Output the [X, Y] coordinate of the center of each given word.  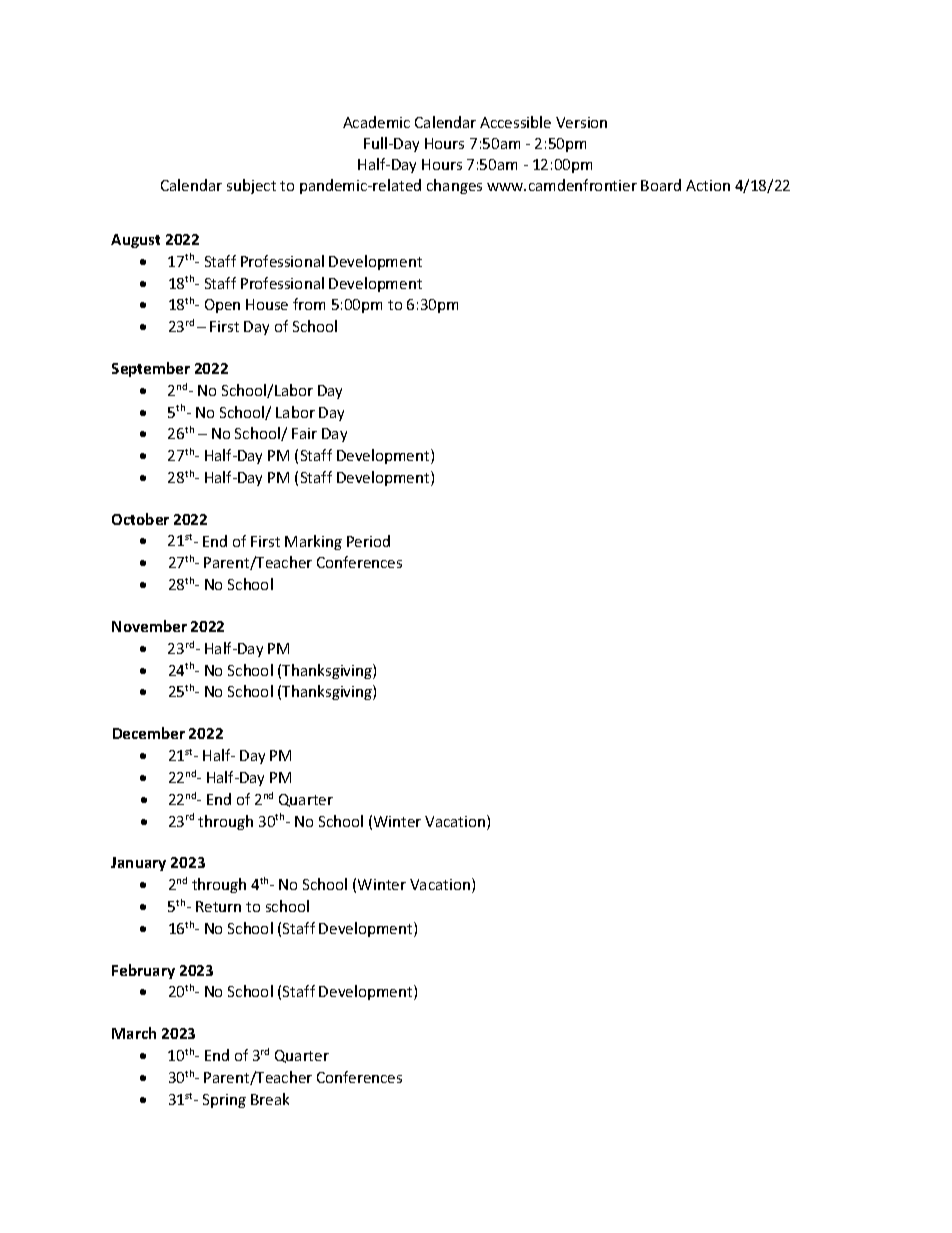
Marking [313, 542]
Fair [304, 433]
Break [270, 1099]
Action [708, 185]
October [140, 519]
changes [454, 186]
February [143, 971]
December [149, 733]
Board [661, 185]
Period [368, 541]
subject [251, 186]
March [134, 1033]
